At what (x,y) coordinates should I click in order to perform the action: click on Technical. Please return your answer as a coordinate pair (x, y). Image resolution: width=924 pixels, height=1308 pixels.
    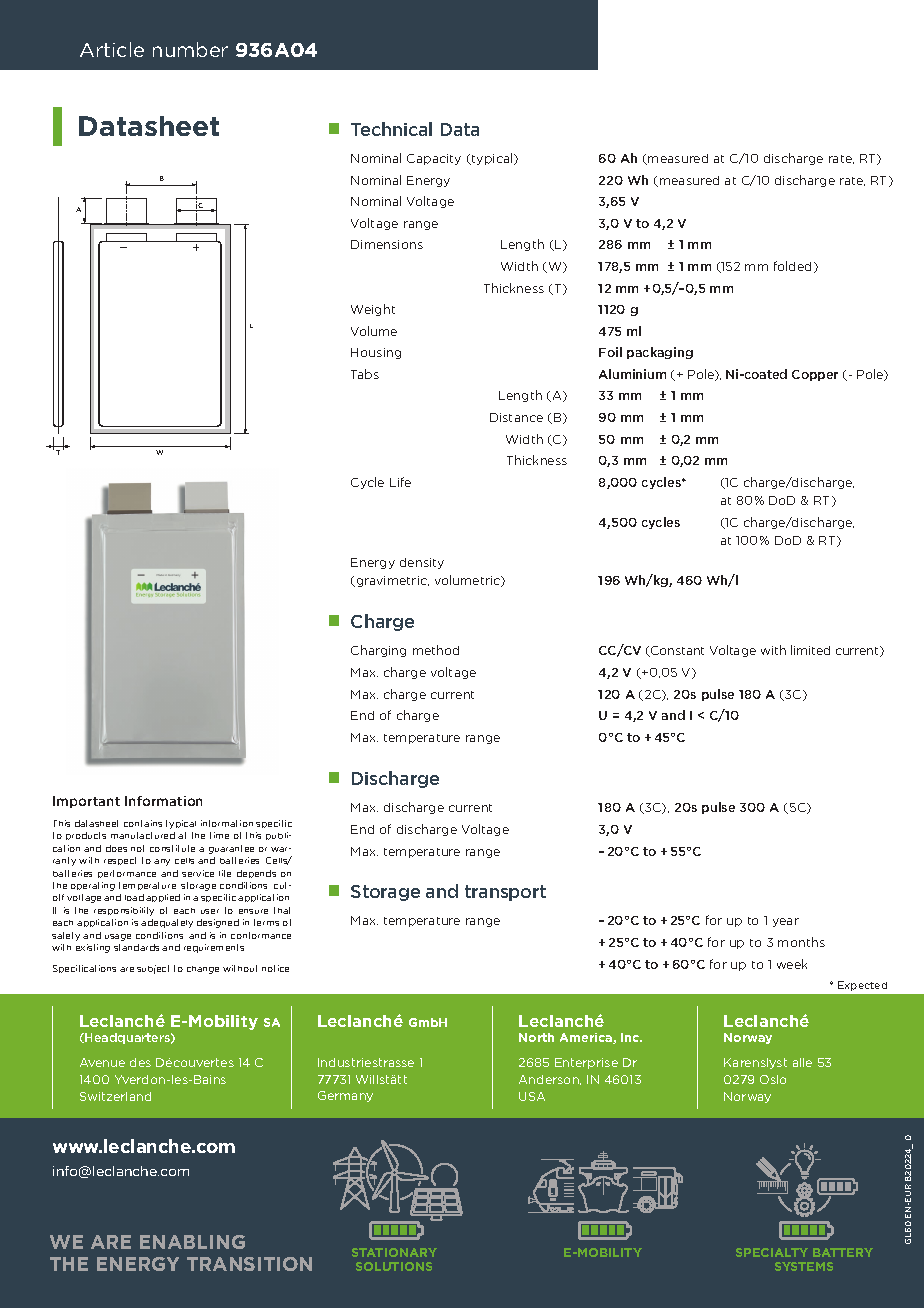
    Looking at the image, I should click on (391, 129).
